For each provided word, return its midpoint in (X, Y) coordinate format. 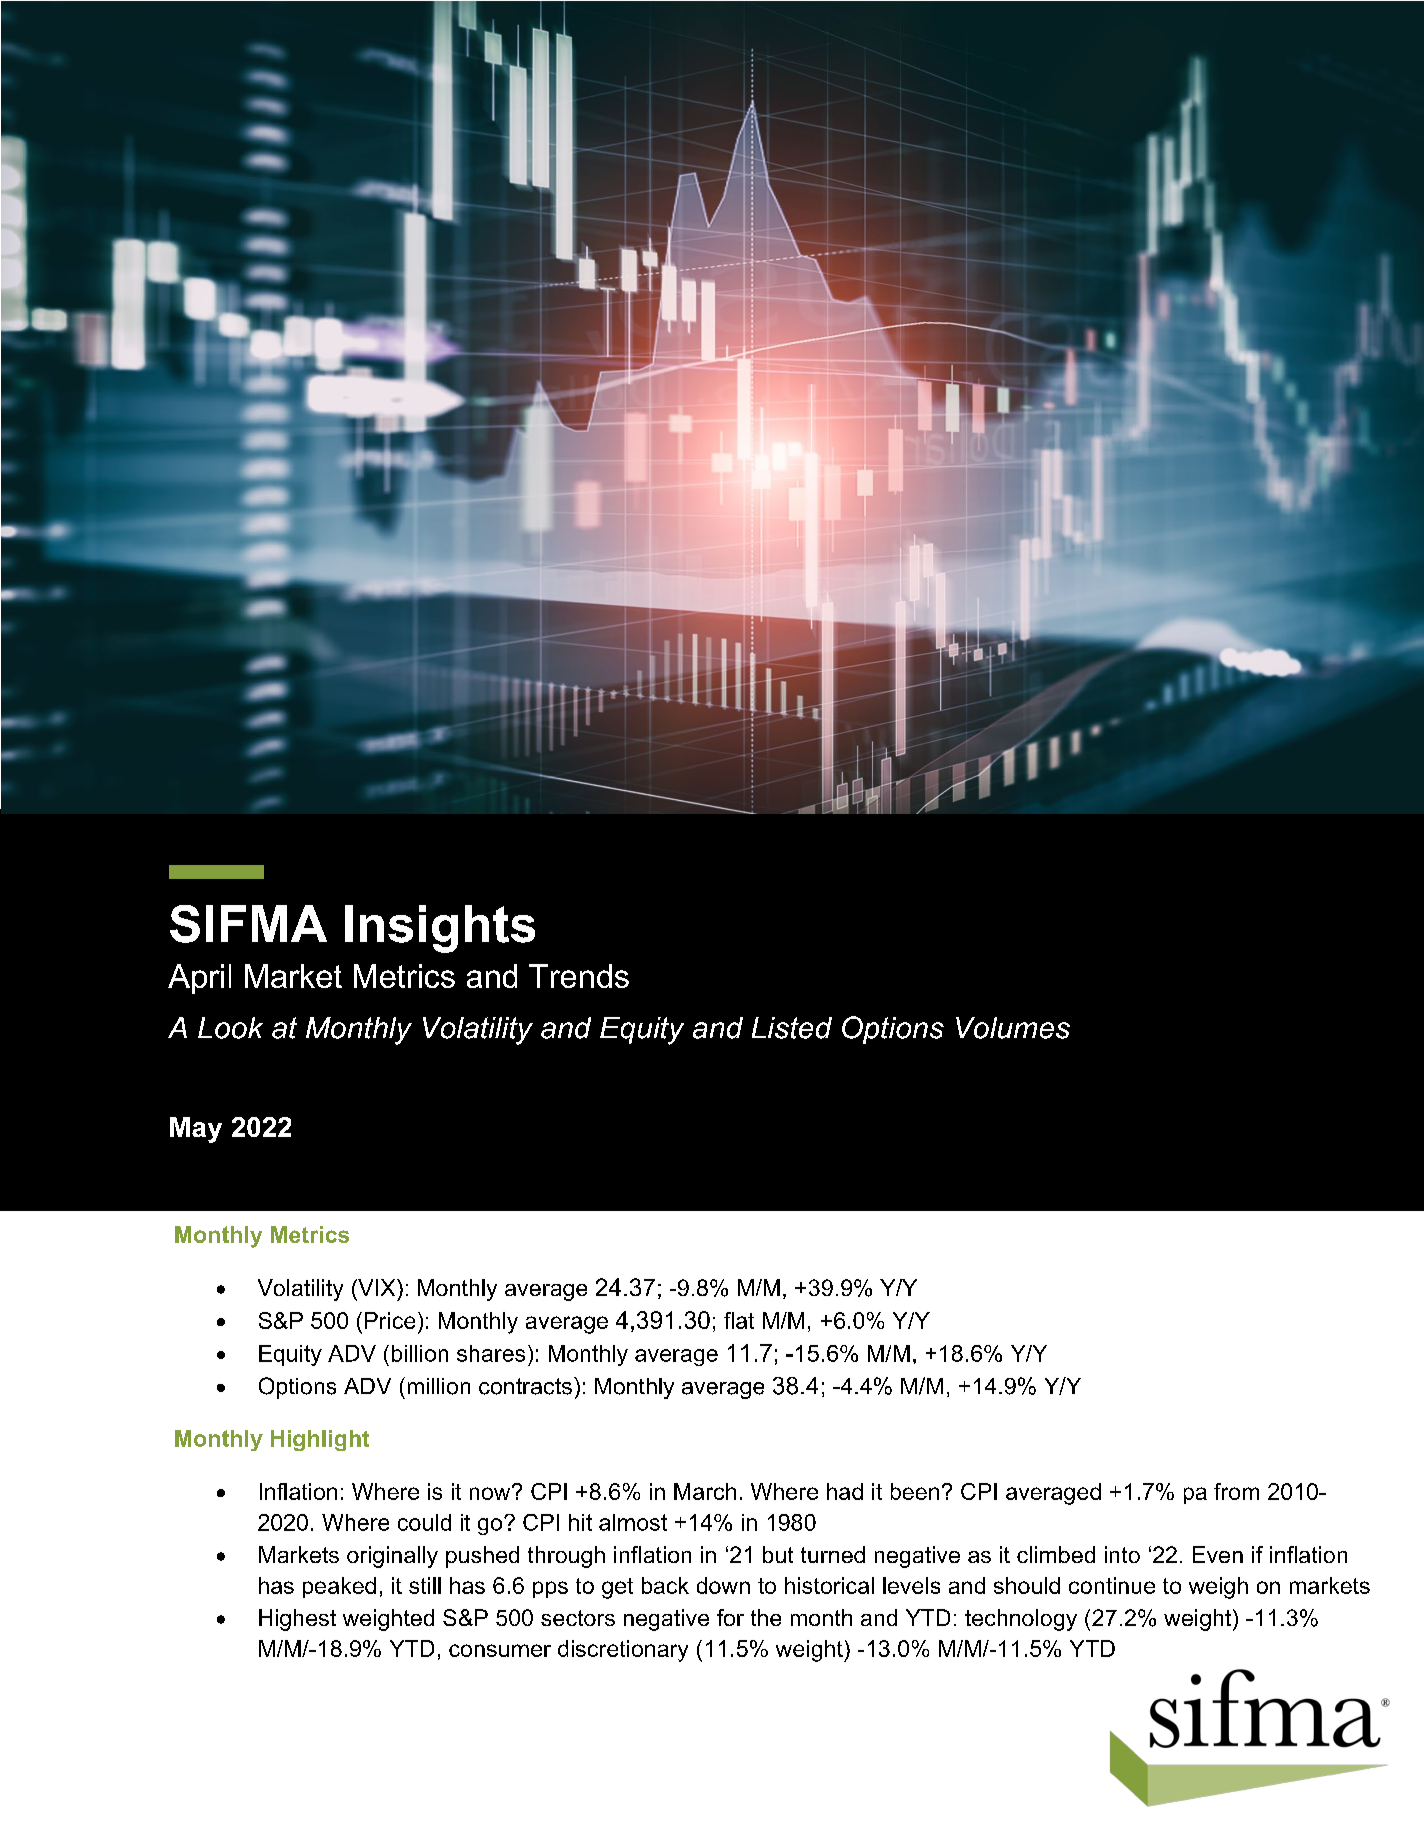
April (199, 979)
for (730, 1617)
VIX (377, 1287)
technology (1021, 1620)
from (1236, 1491)
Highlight (320, 1440)
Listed (792, 1028)
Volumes (1013, 1028)
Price (390, 1320)
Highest (297, 1620)
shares (491, 1353)
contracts (525, 1386)
